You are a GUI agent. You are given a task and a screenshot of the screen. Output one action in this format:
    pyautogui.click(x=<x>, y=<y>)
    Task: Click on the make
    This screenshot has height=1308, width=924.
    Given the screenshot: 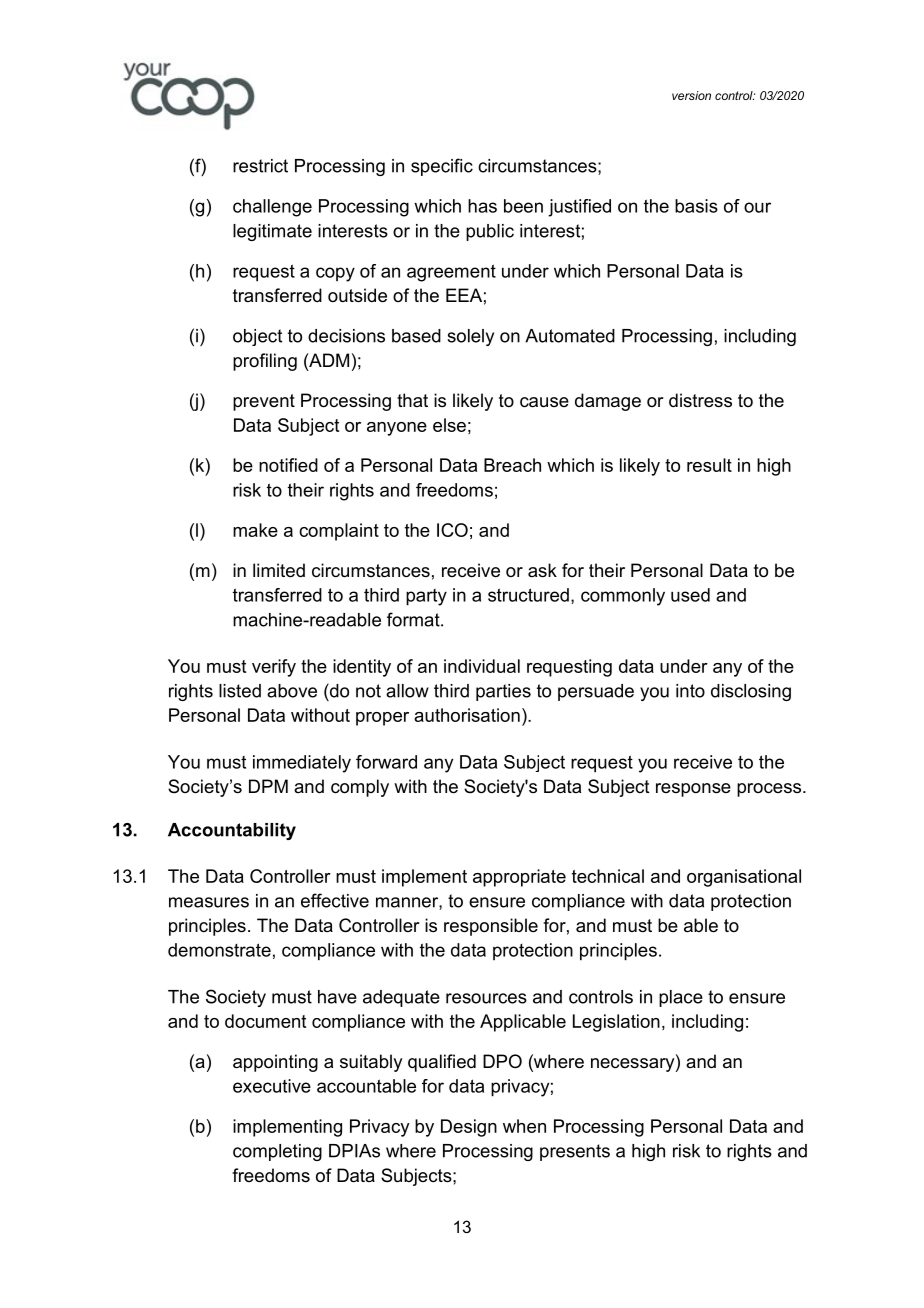 What is the action you would take?
    pyautogui.click(x=255, y=530)
